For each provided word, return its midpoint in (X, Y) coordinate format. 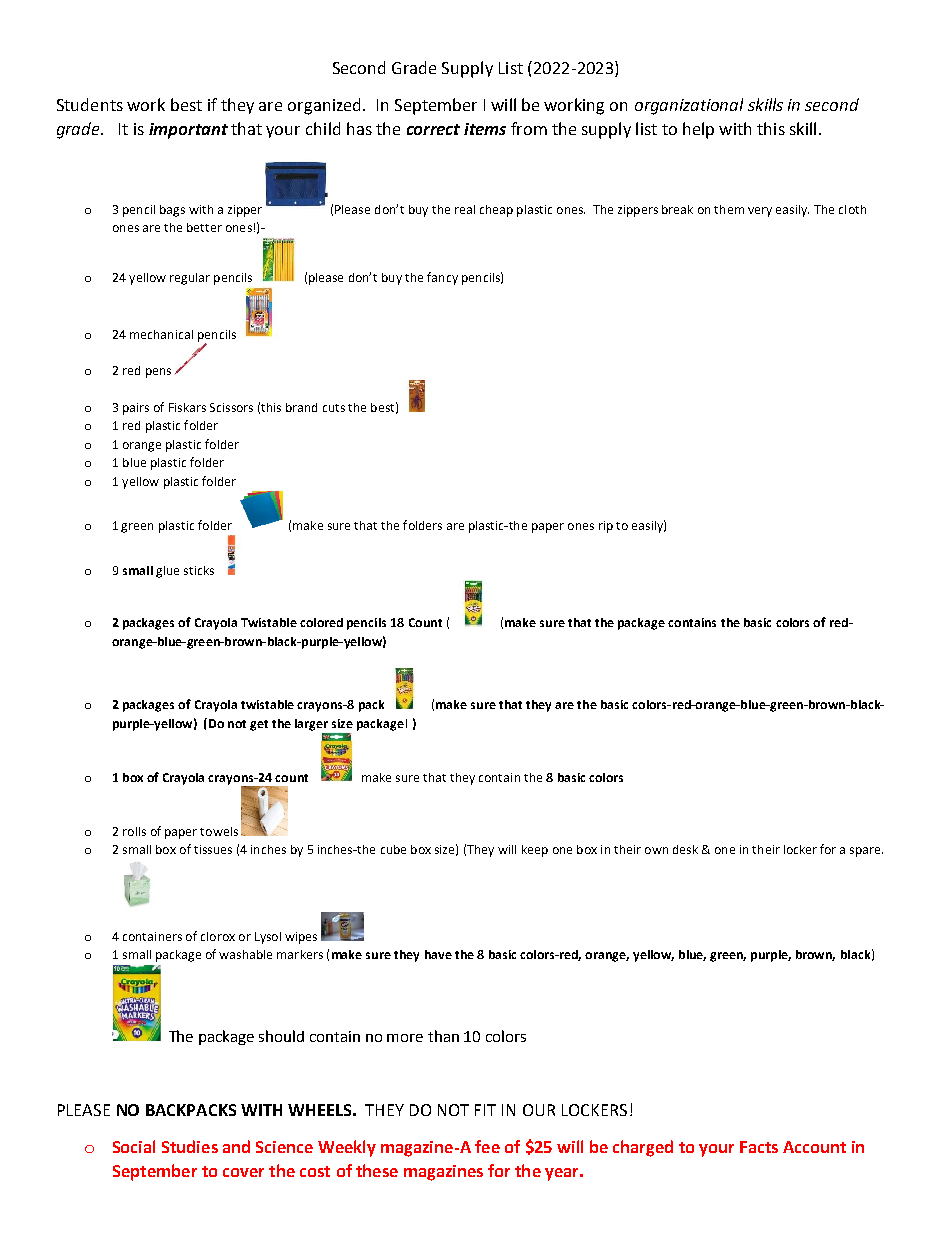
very (760, 212)
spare (866, 852)
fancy (442, 278)
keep (535, 851)
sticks (199, 570)
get (259, 725)
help (698, 130)
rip (606, 527)
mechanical (161, 334)
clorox (218, 936)
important (188, 131)
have (438, 954)
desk (685, 849)
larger (311, 725)
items (485, 129)
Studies (190, 1146)
